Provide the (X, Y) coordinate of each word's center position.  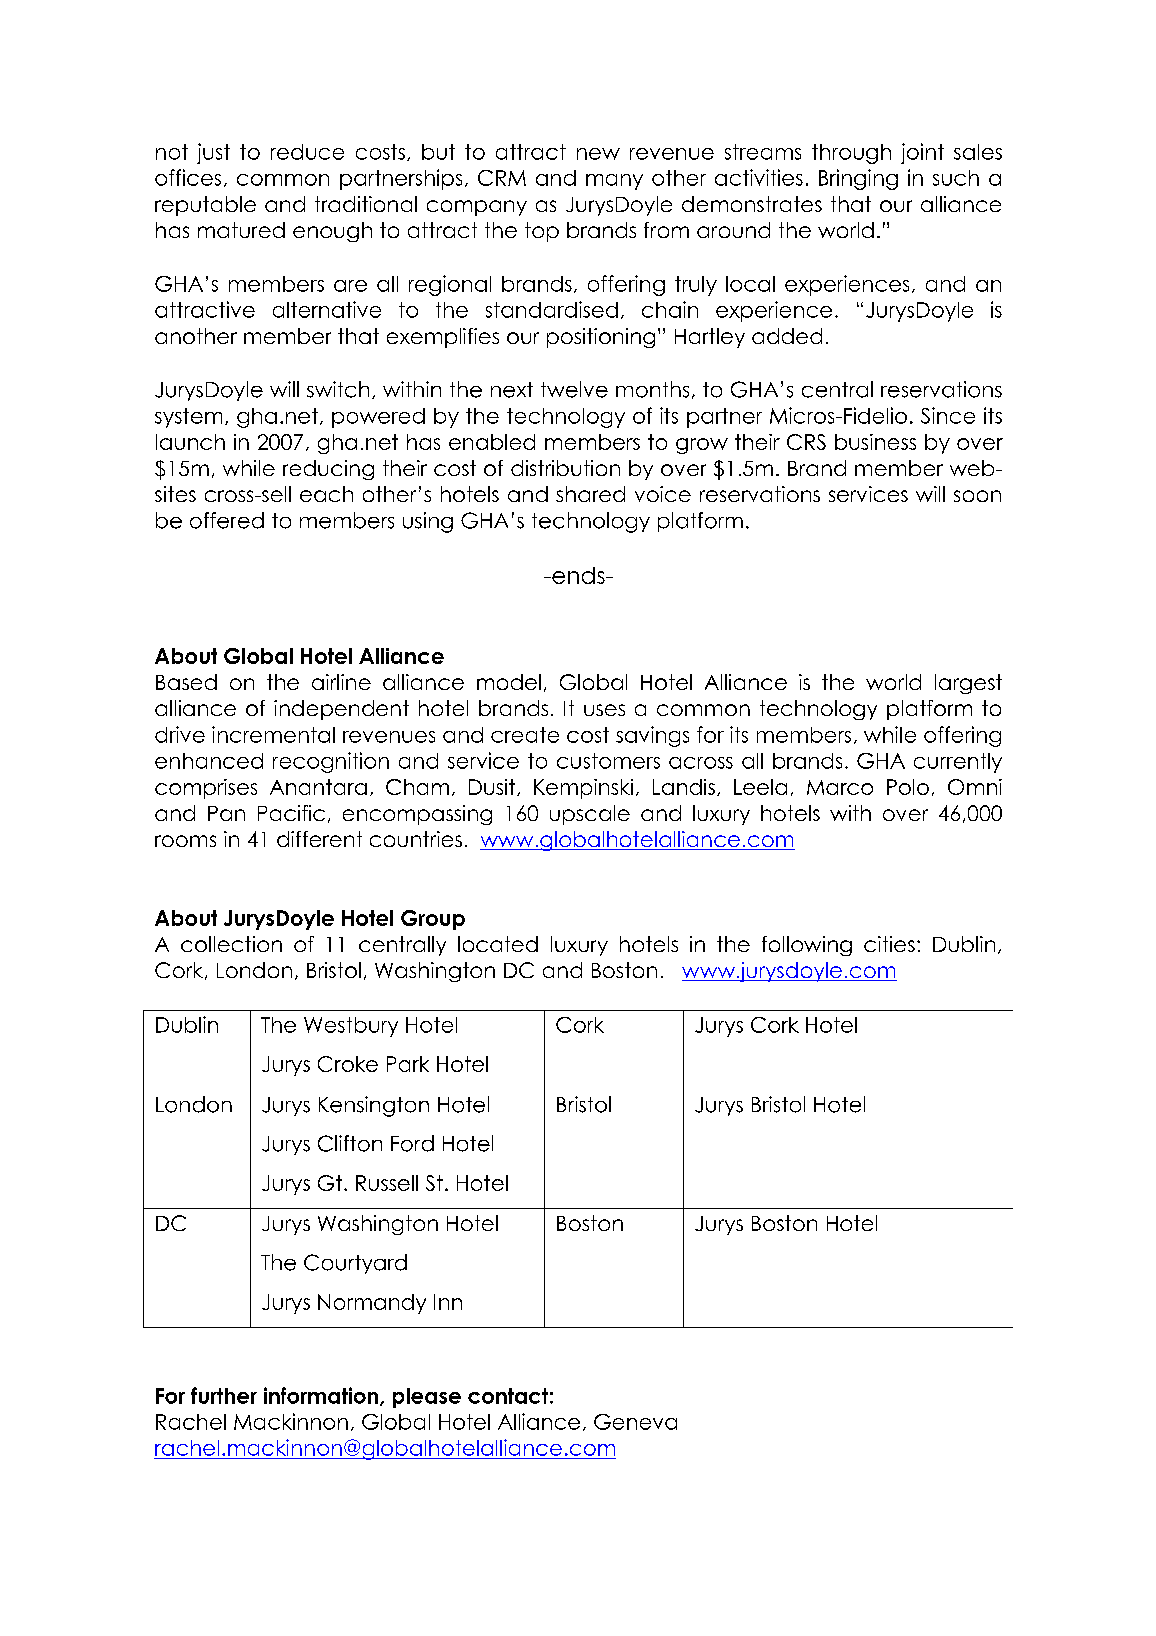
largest (968, 684)
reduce (307, 152)
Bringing (858, 179)
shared (590, 494)
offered (227, 520)
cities (889, 944)
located (498, 944)
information (322, 1396)
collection (231, 944)
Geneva (635, 1422)
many (614, 182)
